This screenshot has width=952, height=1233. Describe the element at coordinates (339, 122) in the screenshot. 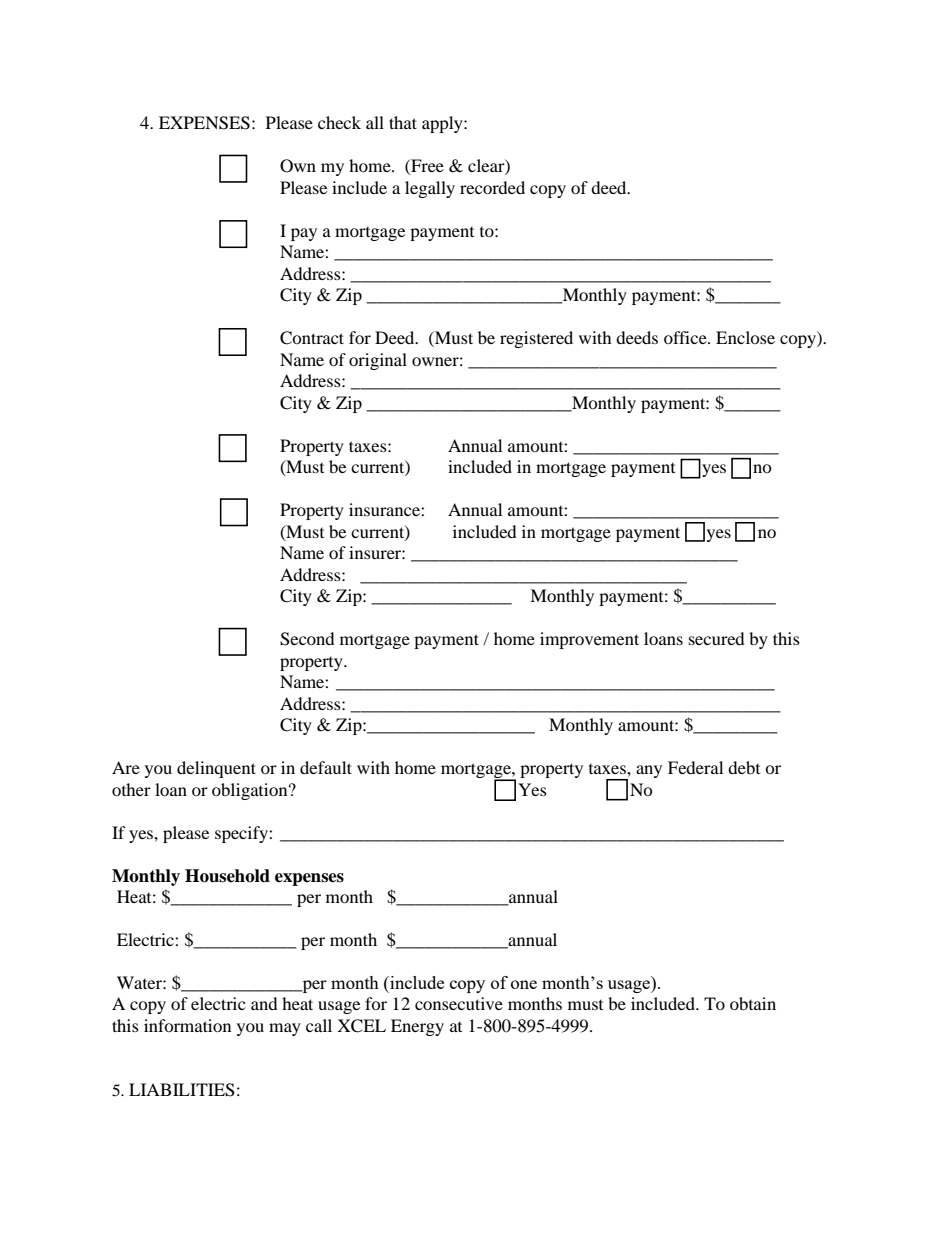

I see `check` at that location.
